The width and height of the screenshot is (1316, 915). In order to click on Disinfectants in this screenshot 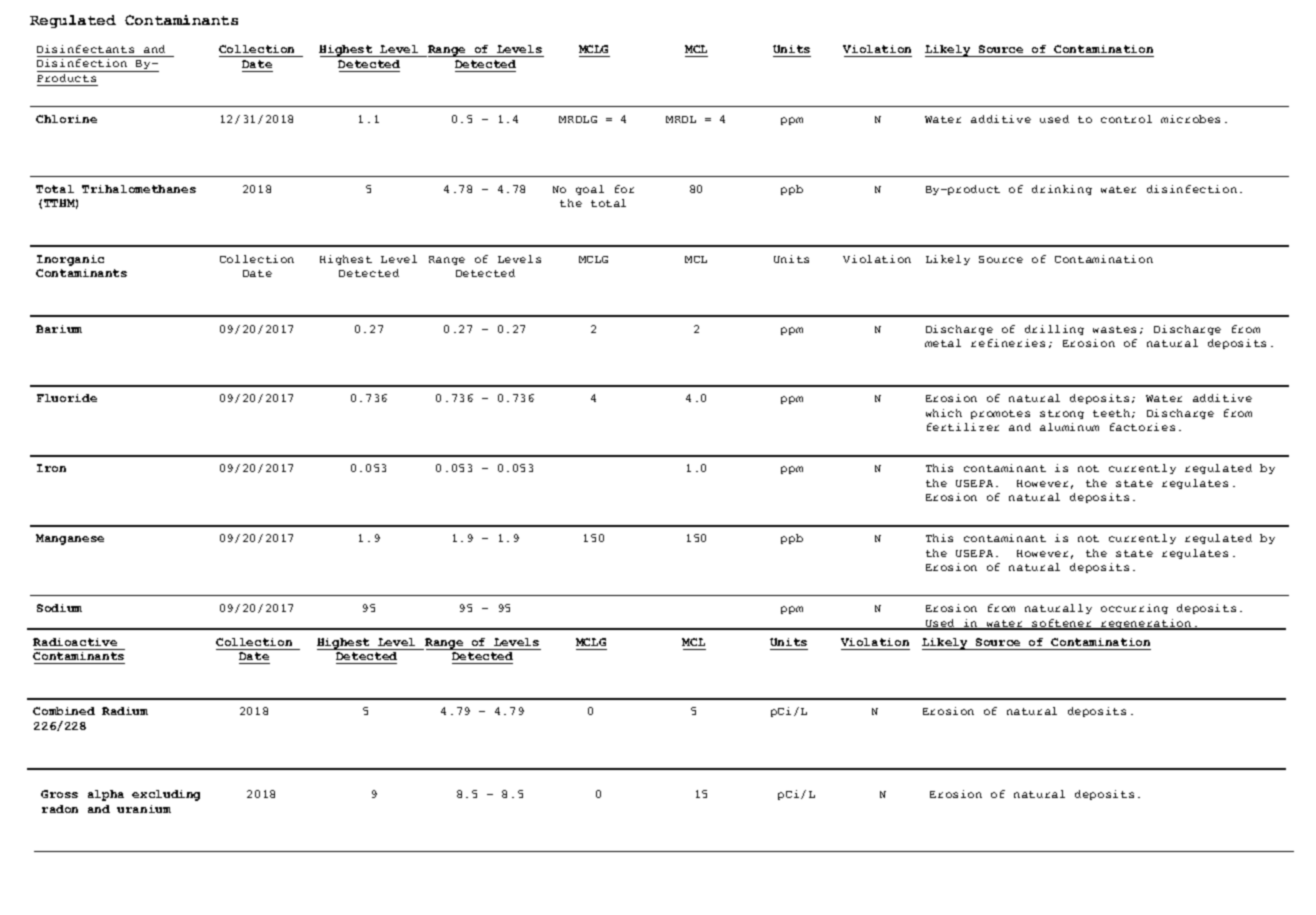, I will do `click(85, 49)`.
